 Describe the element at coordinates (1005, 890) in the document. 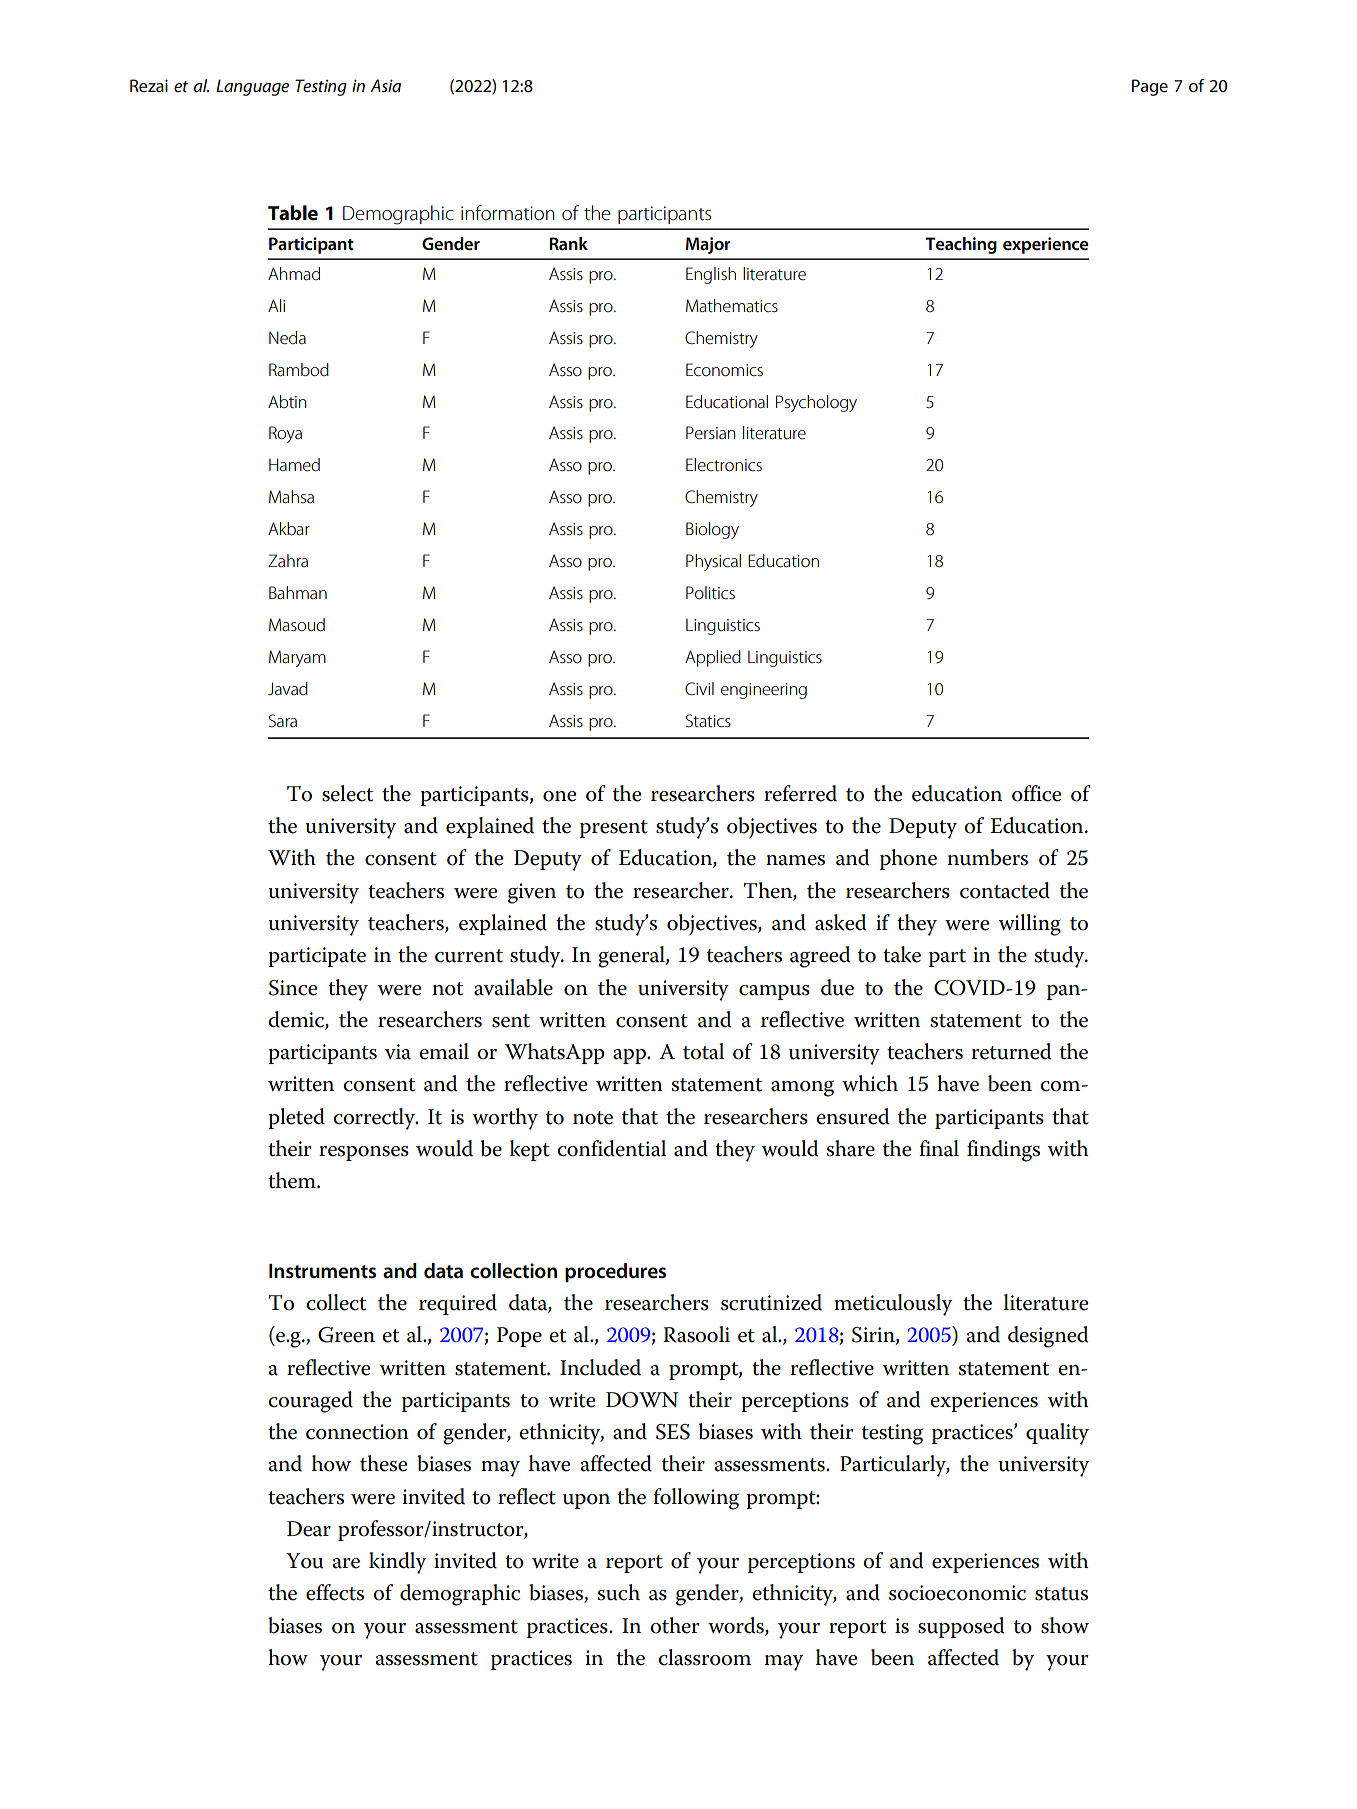

I see `contacted` at that location.
